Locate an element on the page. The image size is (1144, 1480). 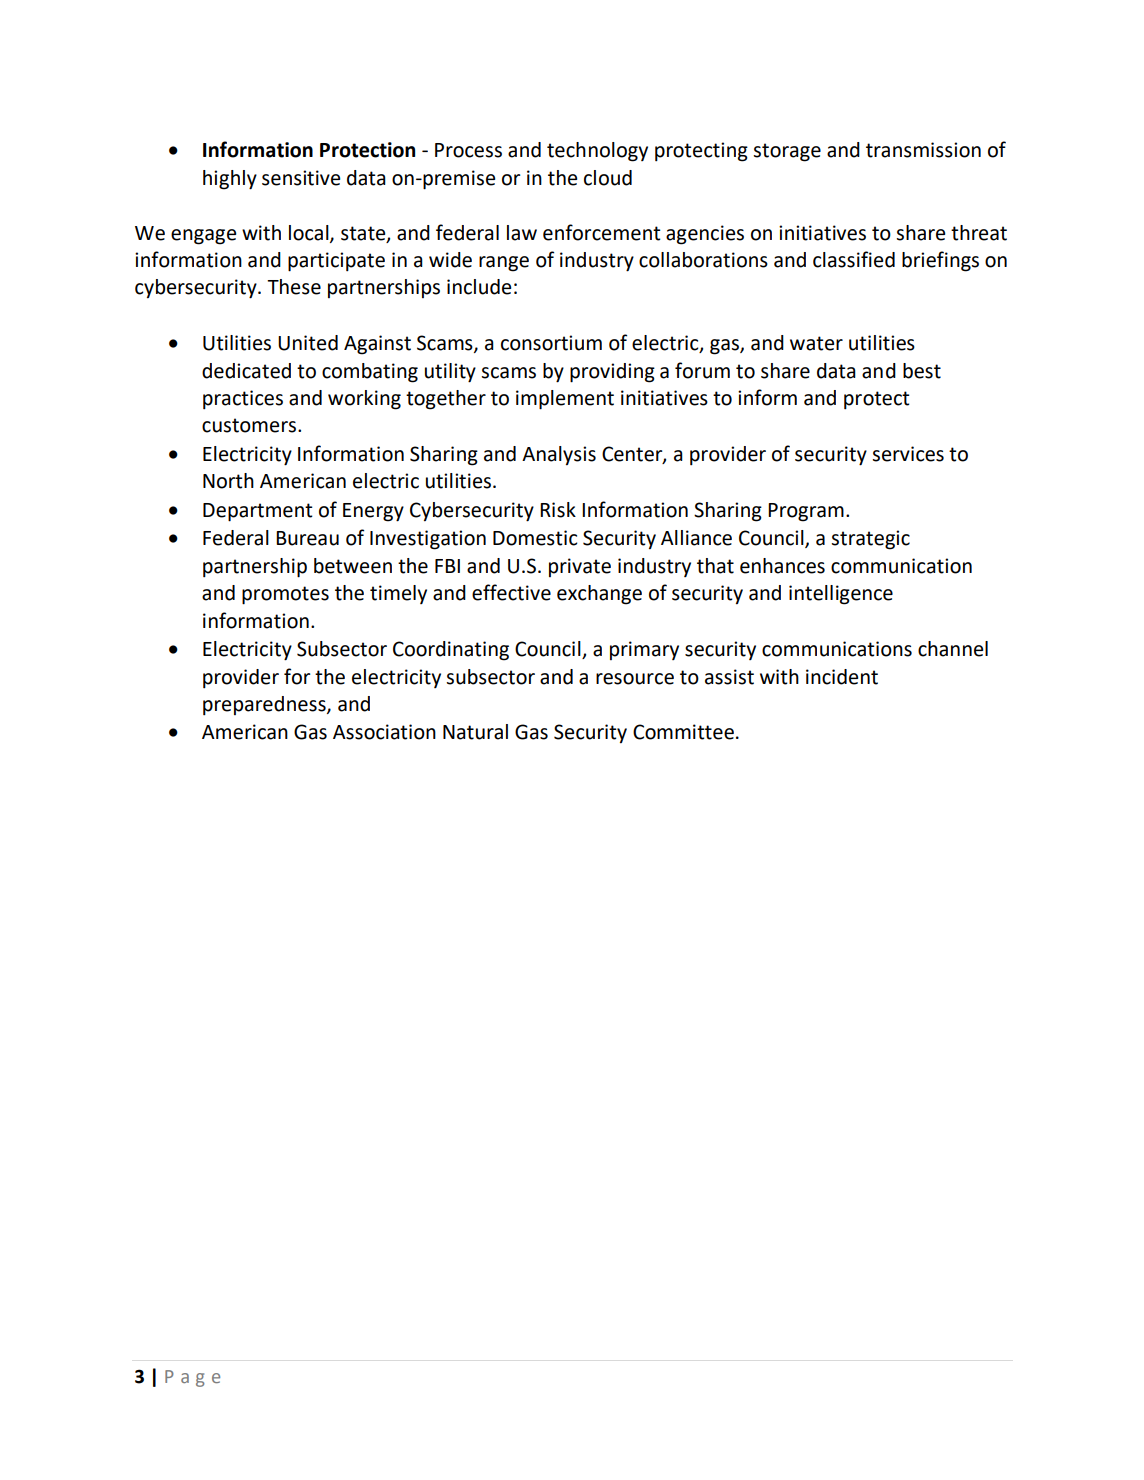
classified is located at coordinates (854, 259).
